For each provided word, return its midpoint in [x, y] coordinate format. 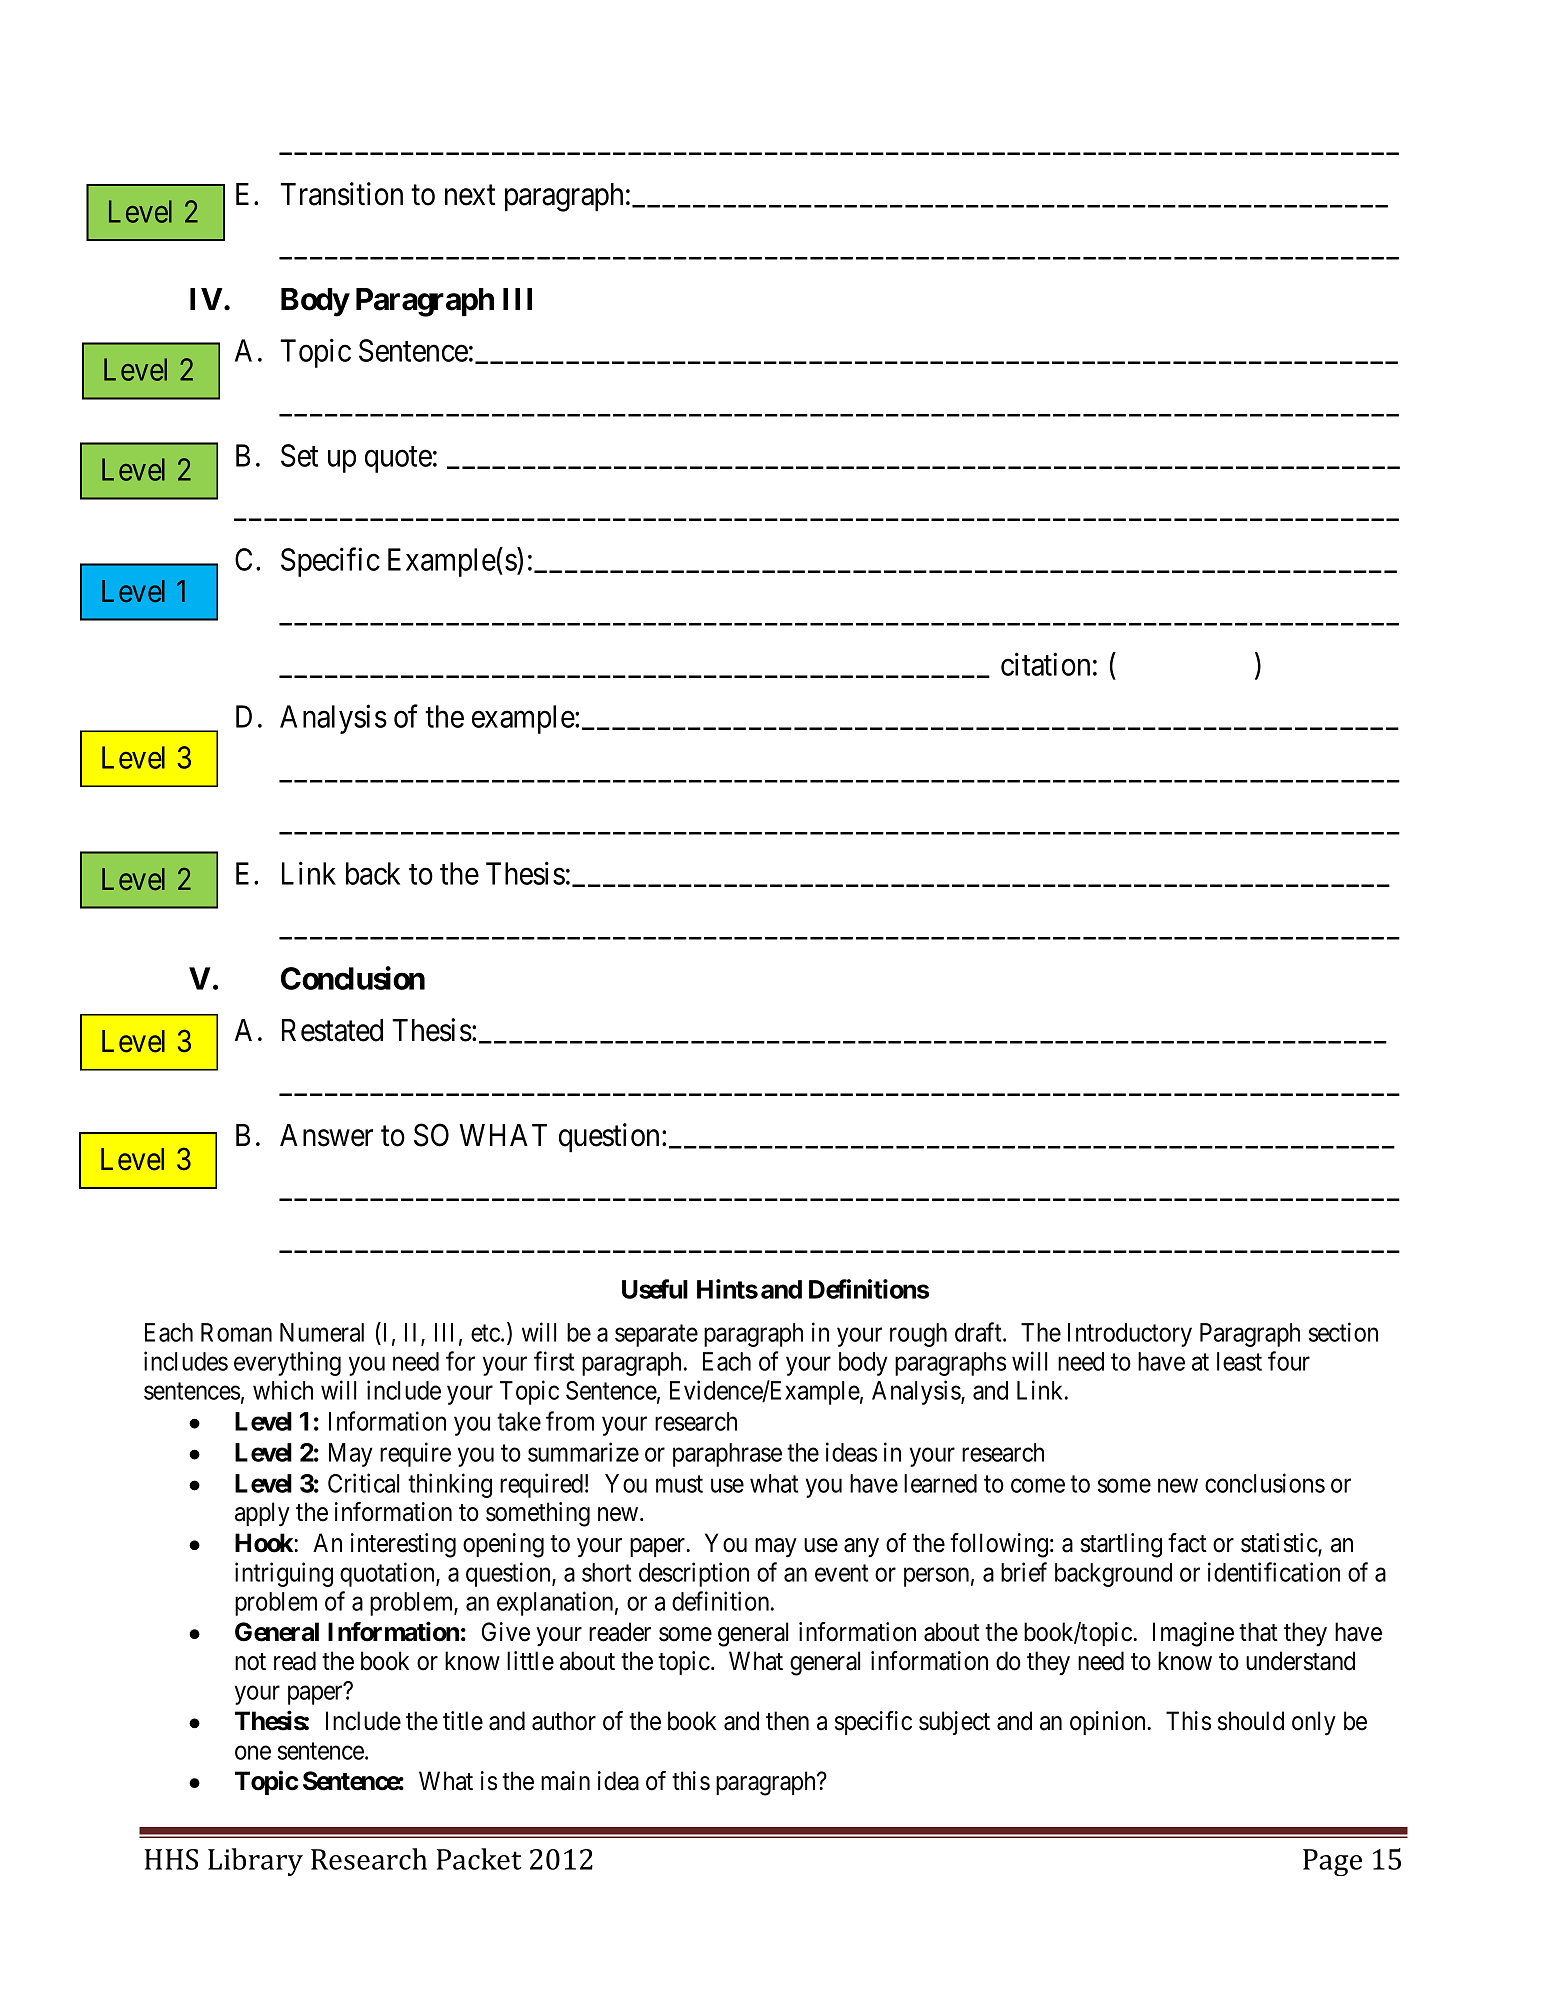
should [1251, 1721]
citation [1045, 664]
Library [255, 1862]
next [470, 195]
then [787, 1721]
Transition [341, 194]
